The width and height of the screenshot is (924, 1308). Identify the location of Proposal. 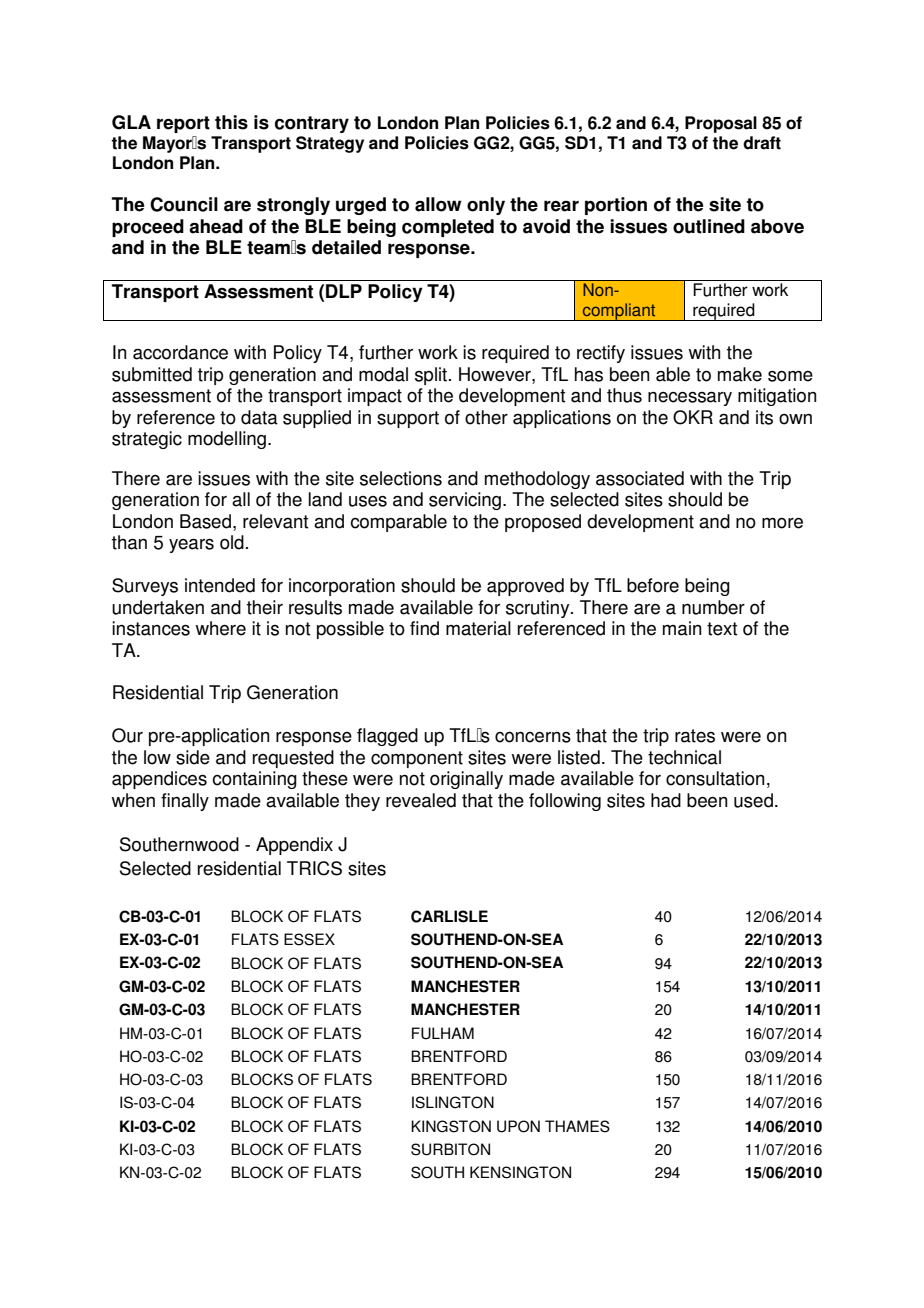
(721, 124).
